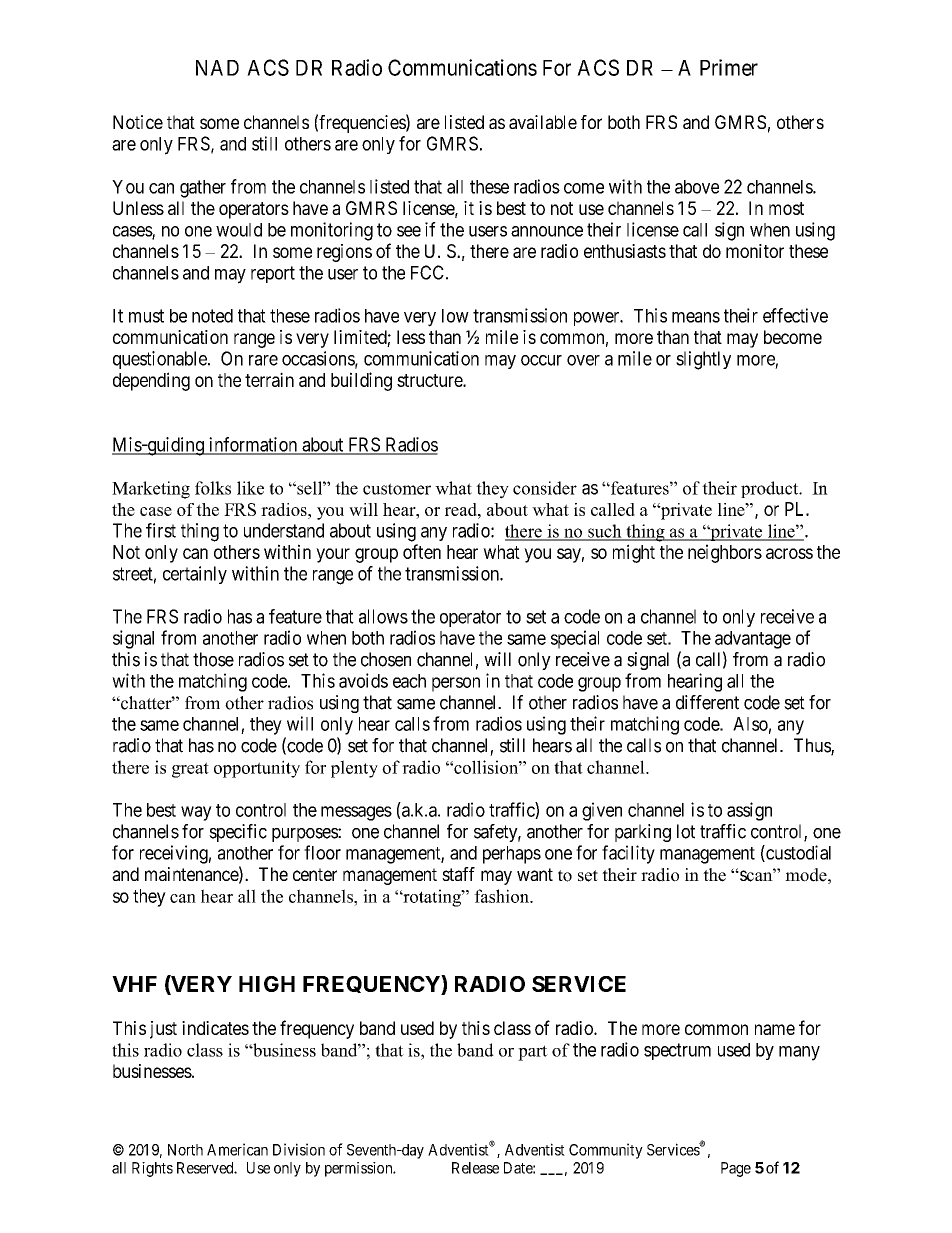 The width and height of the document is (952, 1233). Describe the element at coordinates (729, 67) in the document. I see `Primer` at that location.
